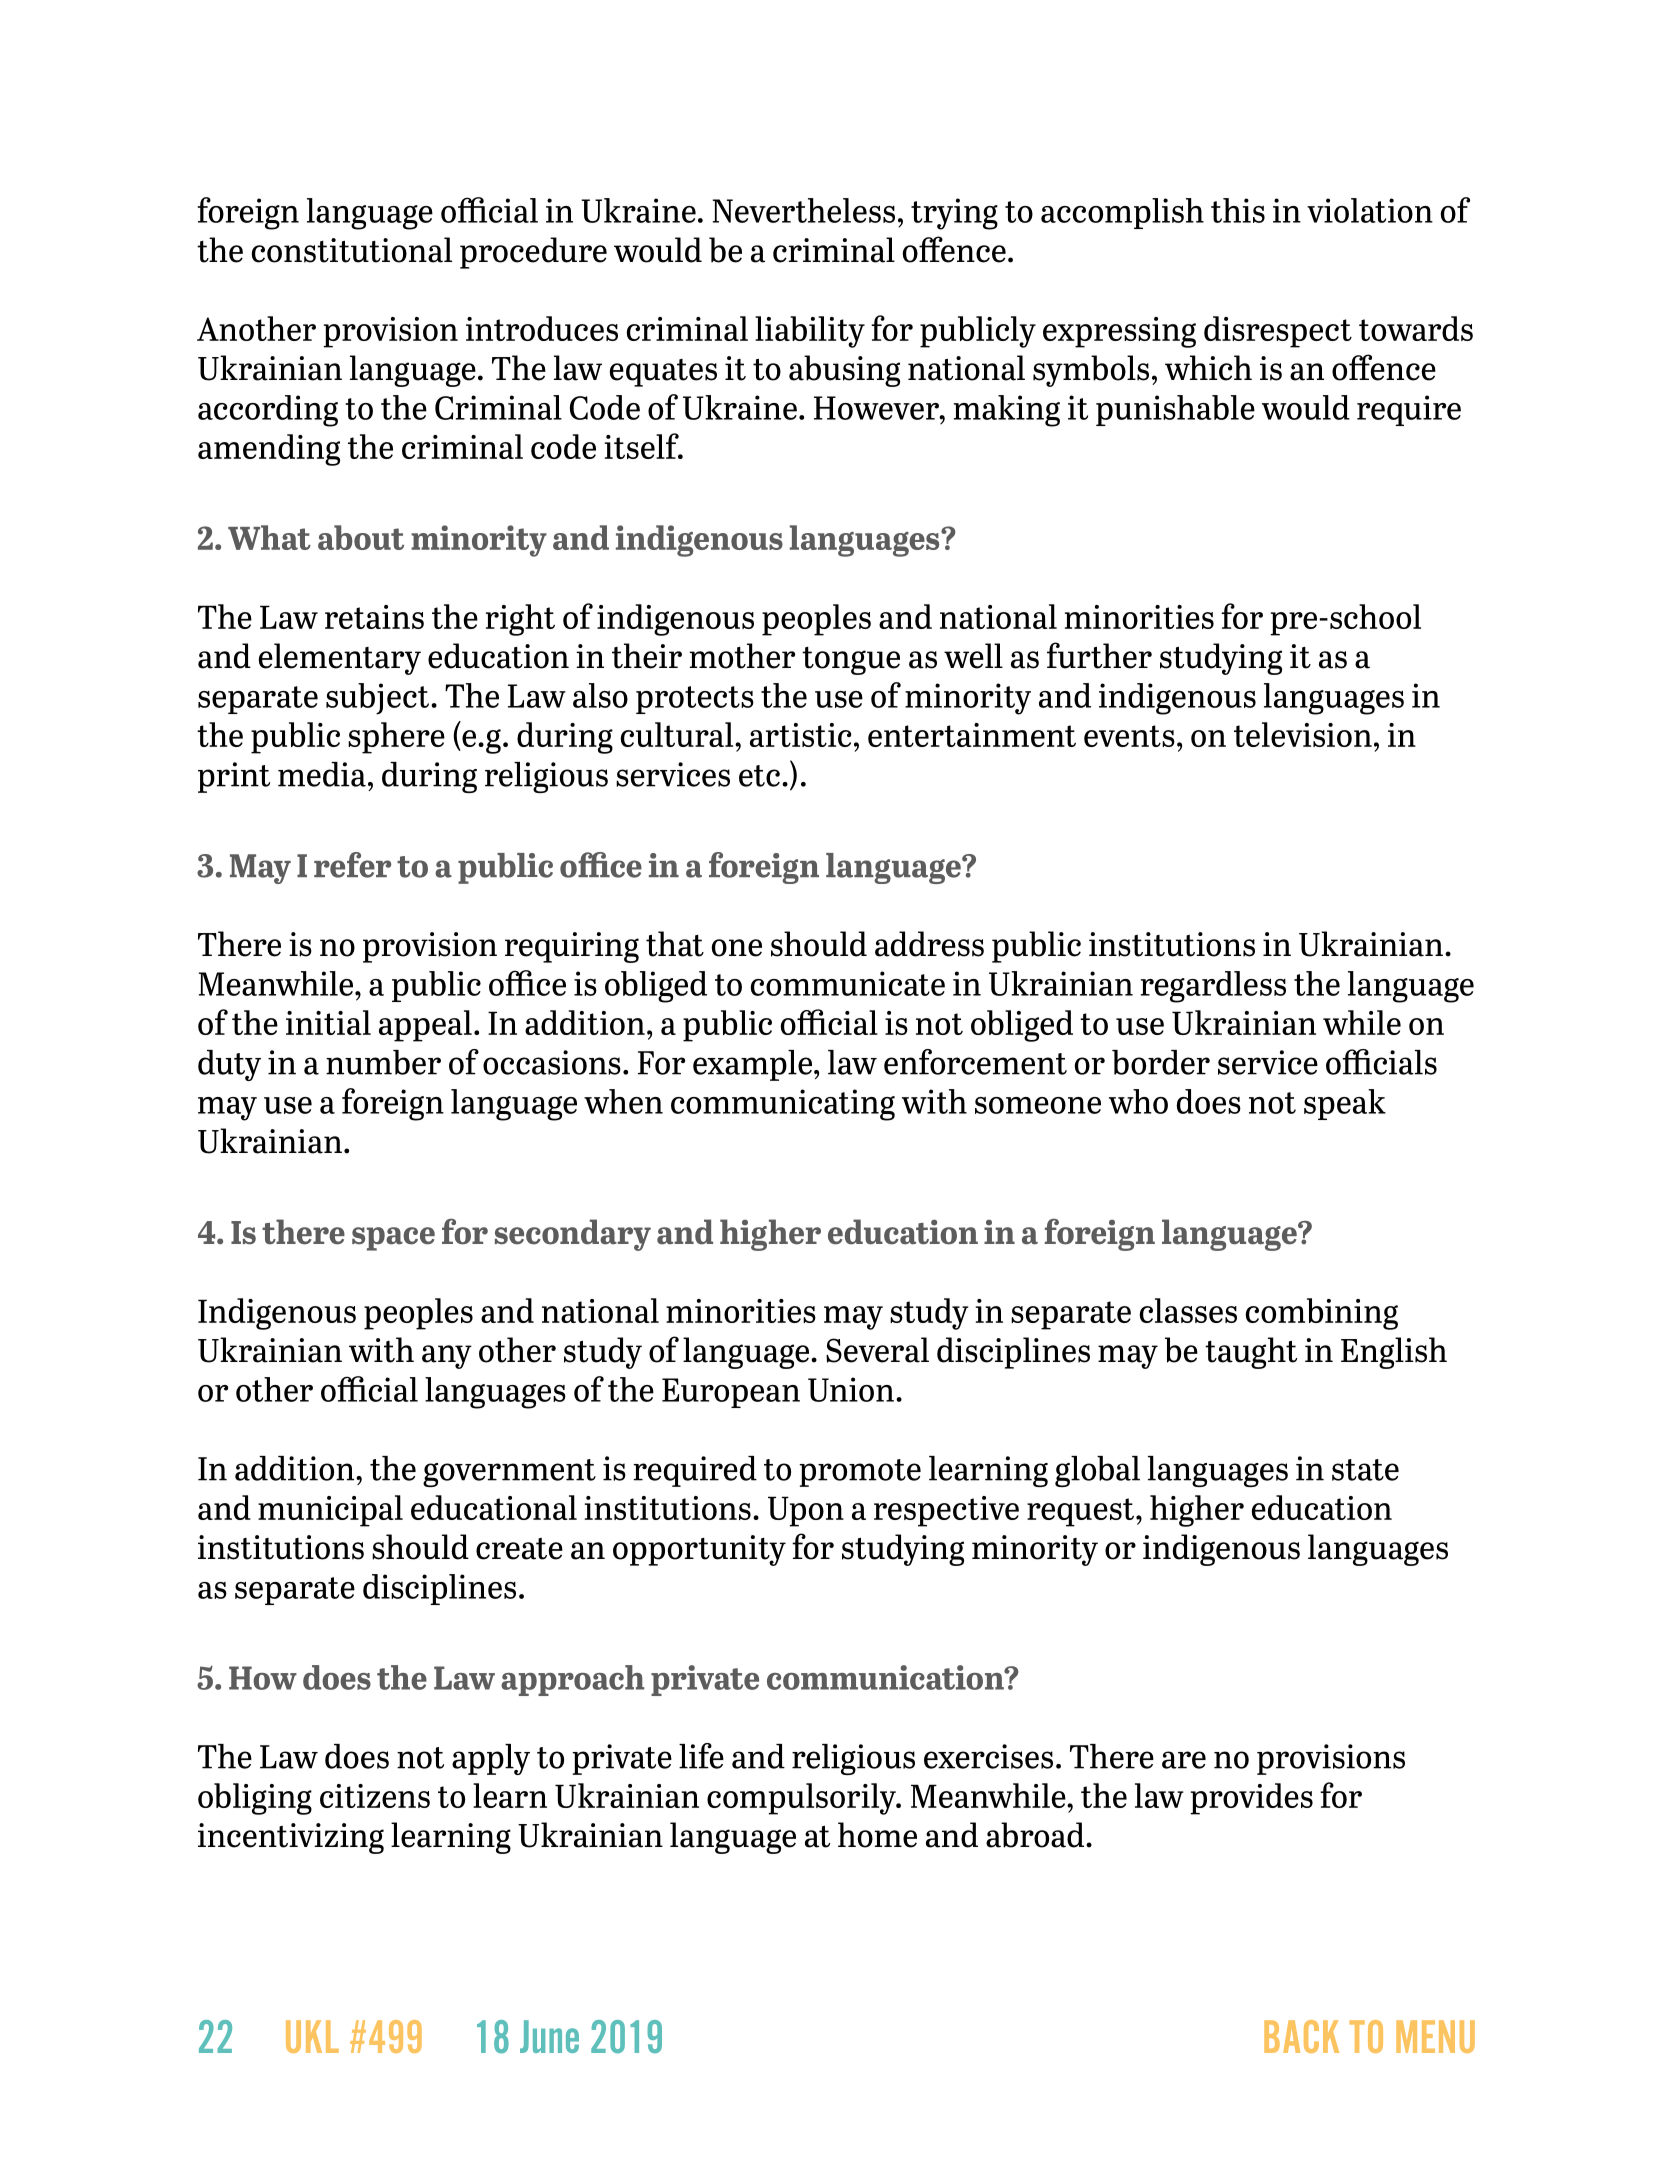 Image resolution: width=1674 pixels, height=2166 pixels. I want to click on Nevertheless, so click(804, 210).
